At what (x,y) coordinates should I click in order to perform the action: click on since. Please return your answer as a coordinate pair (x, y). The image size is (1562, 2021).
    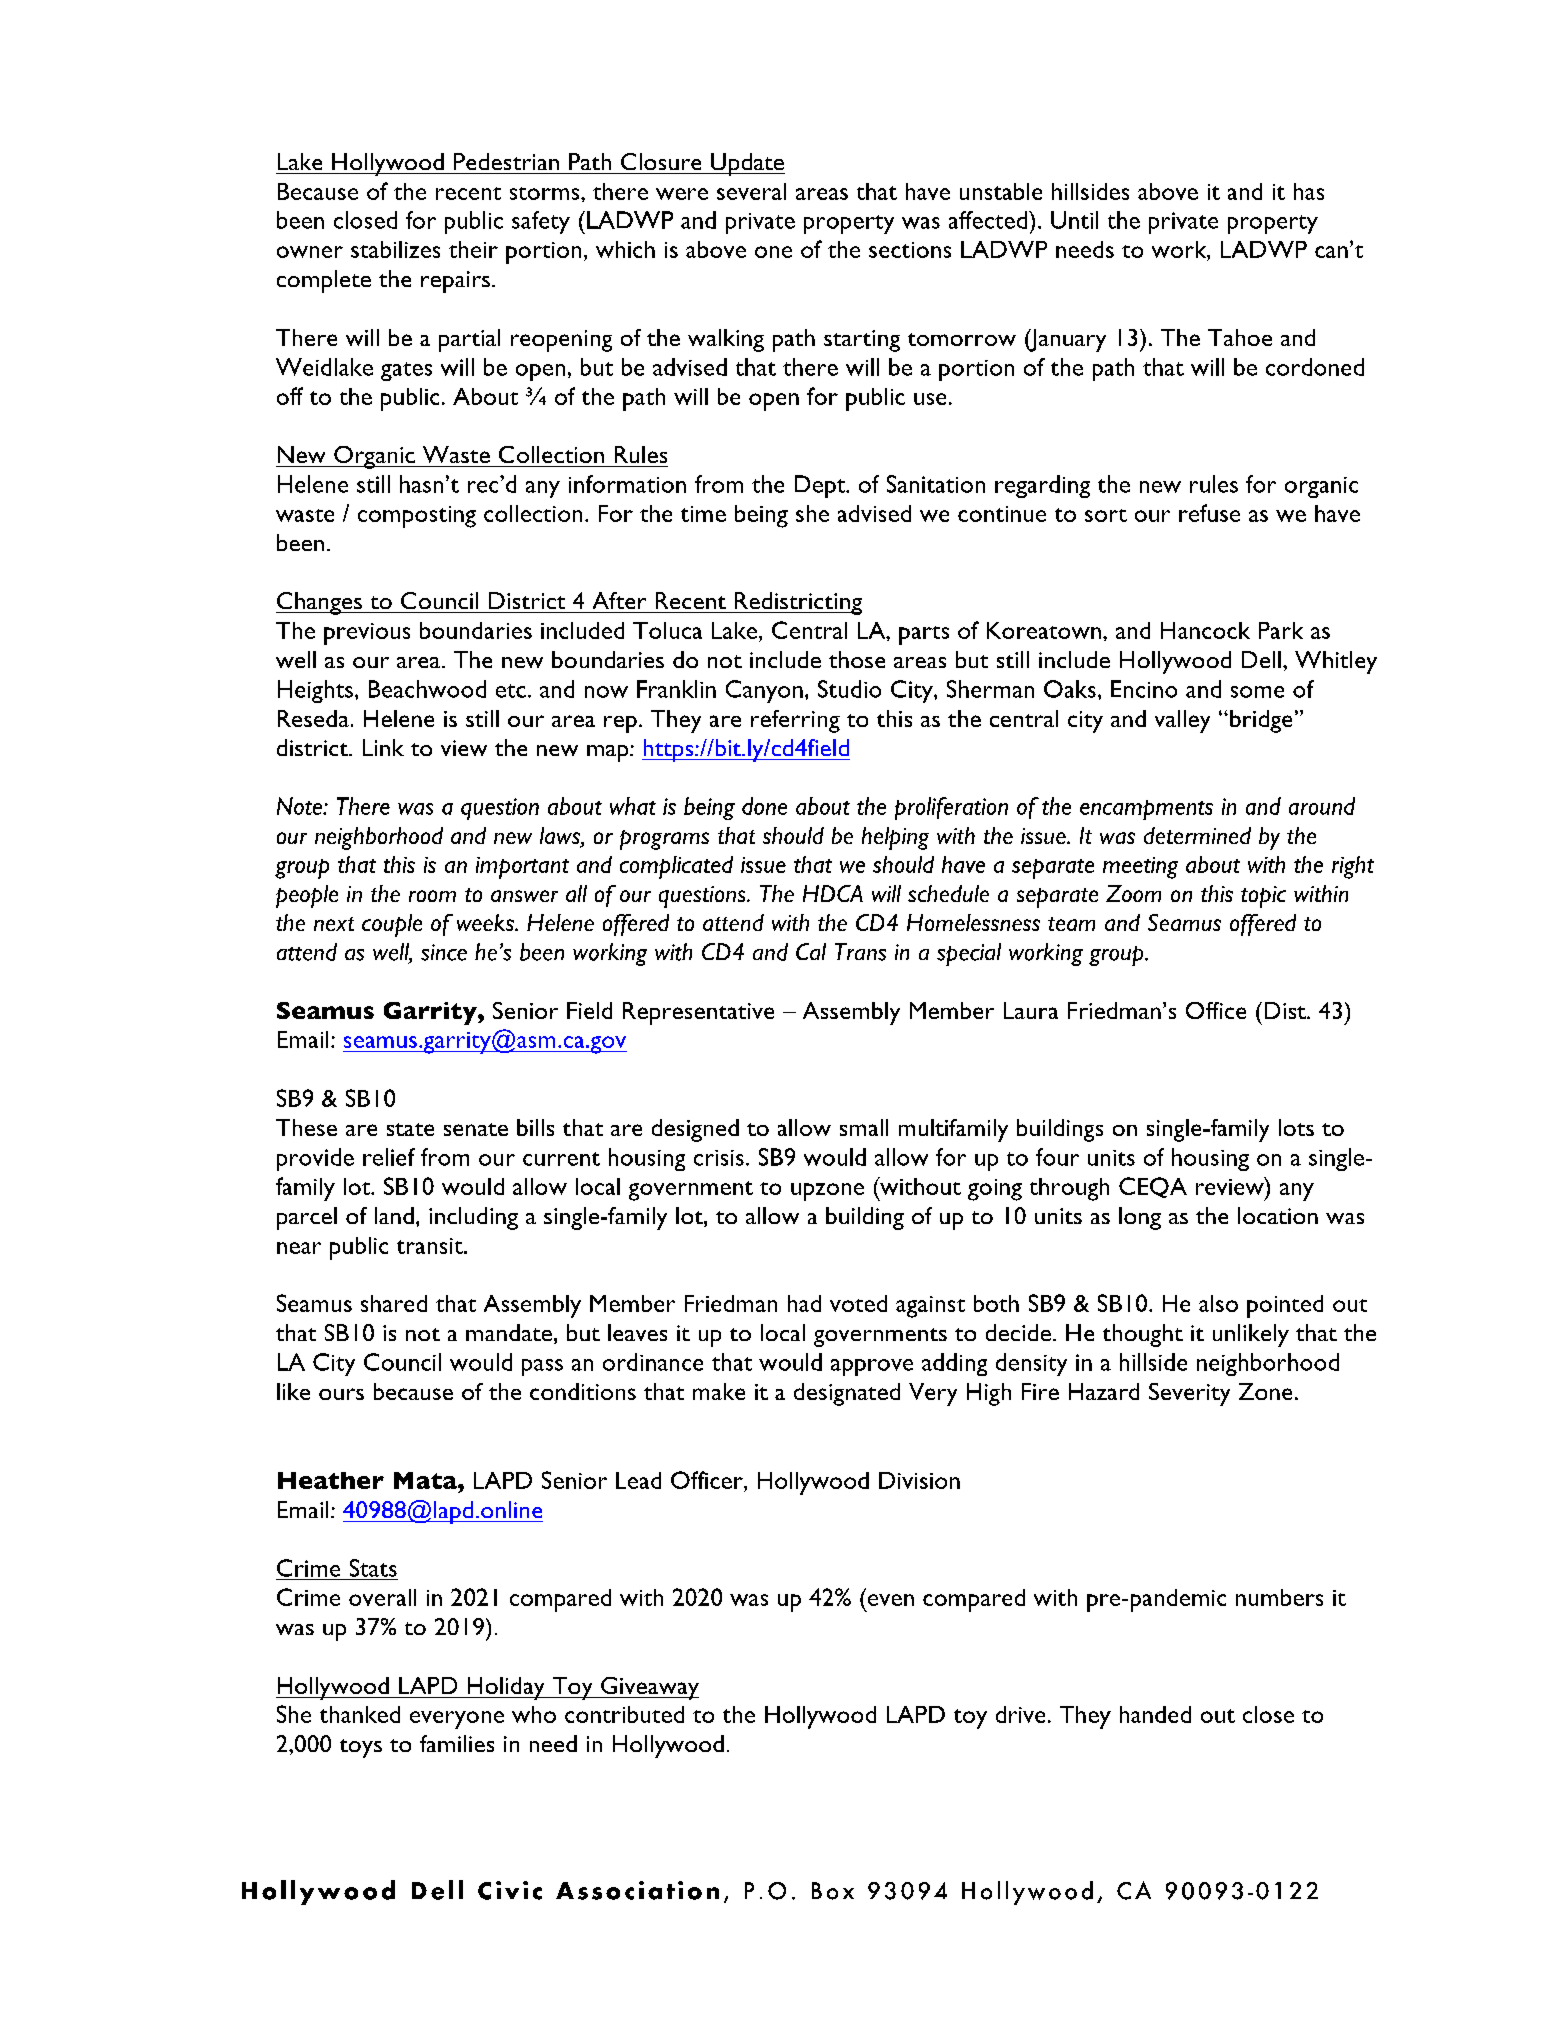
    Looking at the image, I should click on (444, 952).
